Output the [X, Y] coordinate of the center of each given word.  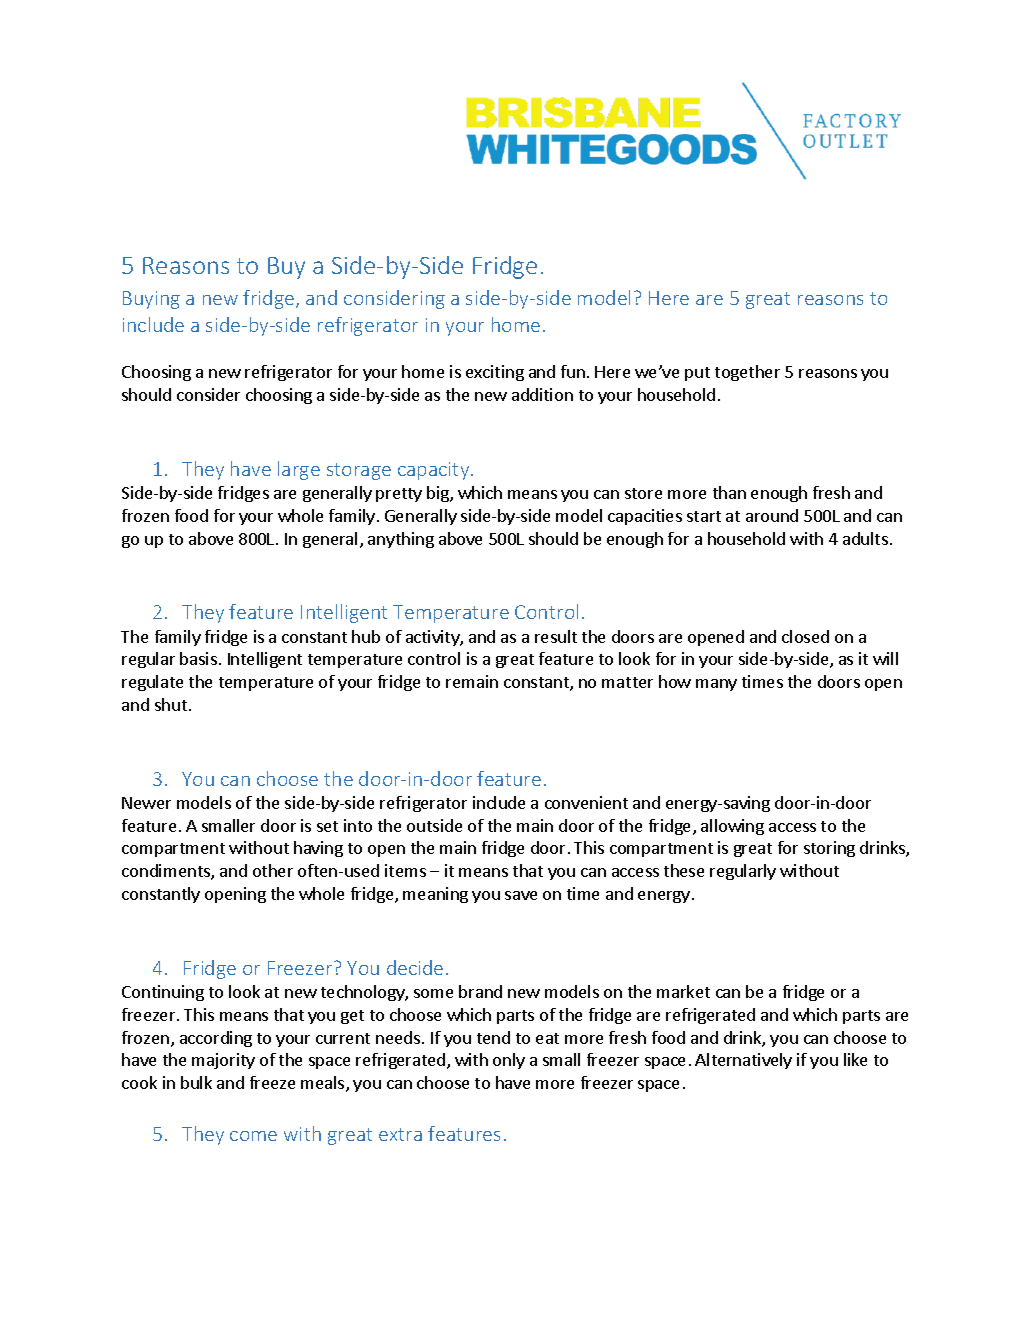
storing [829, 849]
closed [805, 636]
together [747, 373]
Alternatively [743, 1061]
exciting [495, 373]
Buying [151, 300]
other [273, 870]
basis [198, 658]
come [253, 1136]
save [521, 895]
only [509, 1061]
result [556, 636]
